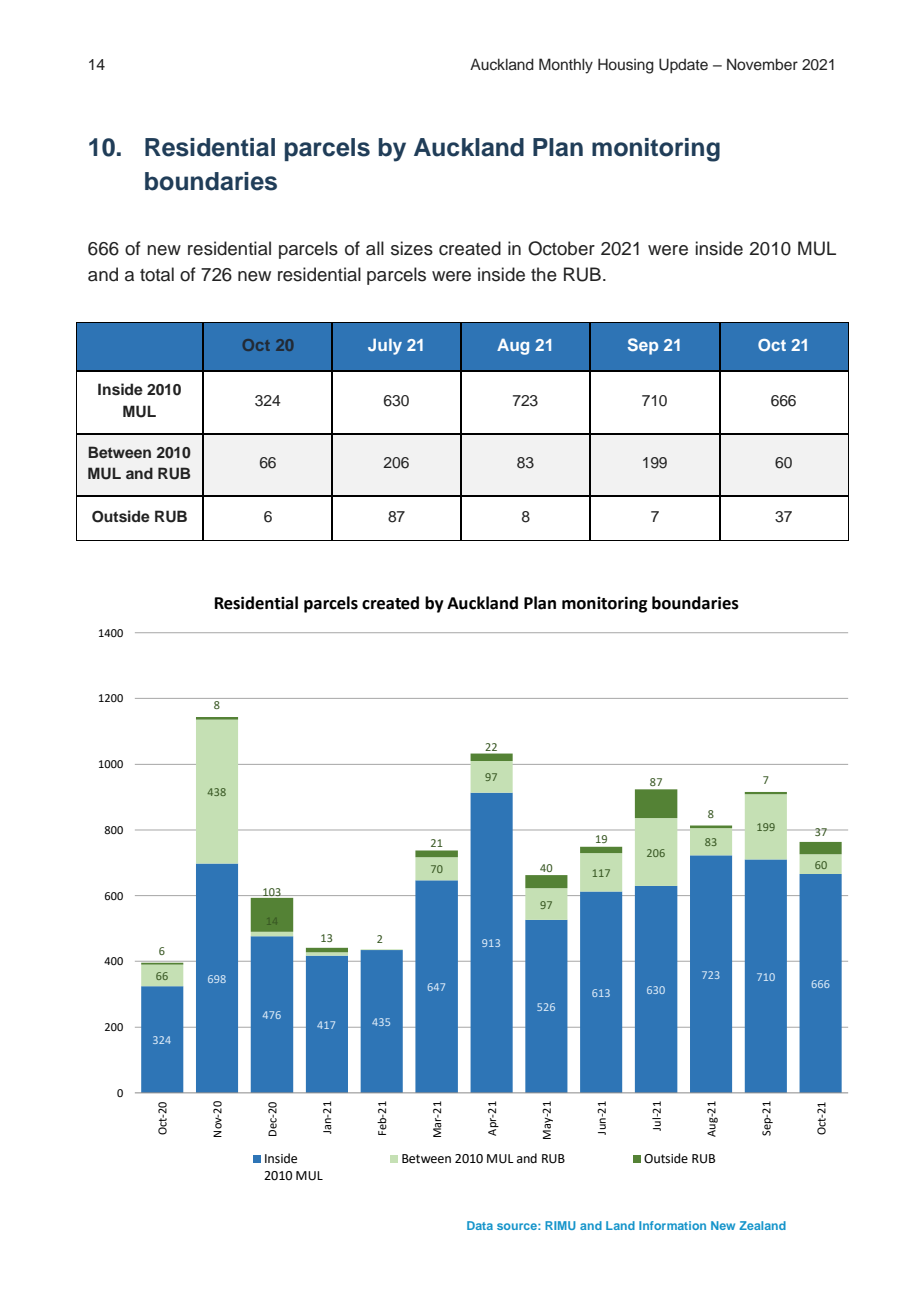  What do you see at coordinates (480, 1225) in the page?
I see `Data` at bounding box center [480, 1225].
